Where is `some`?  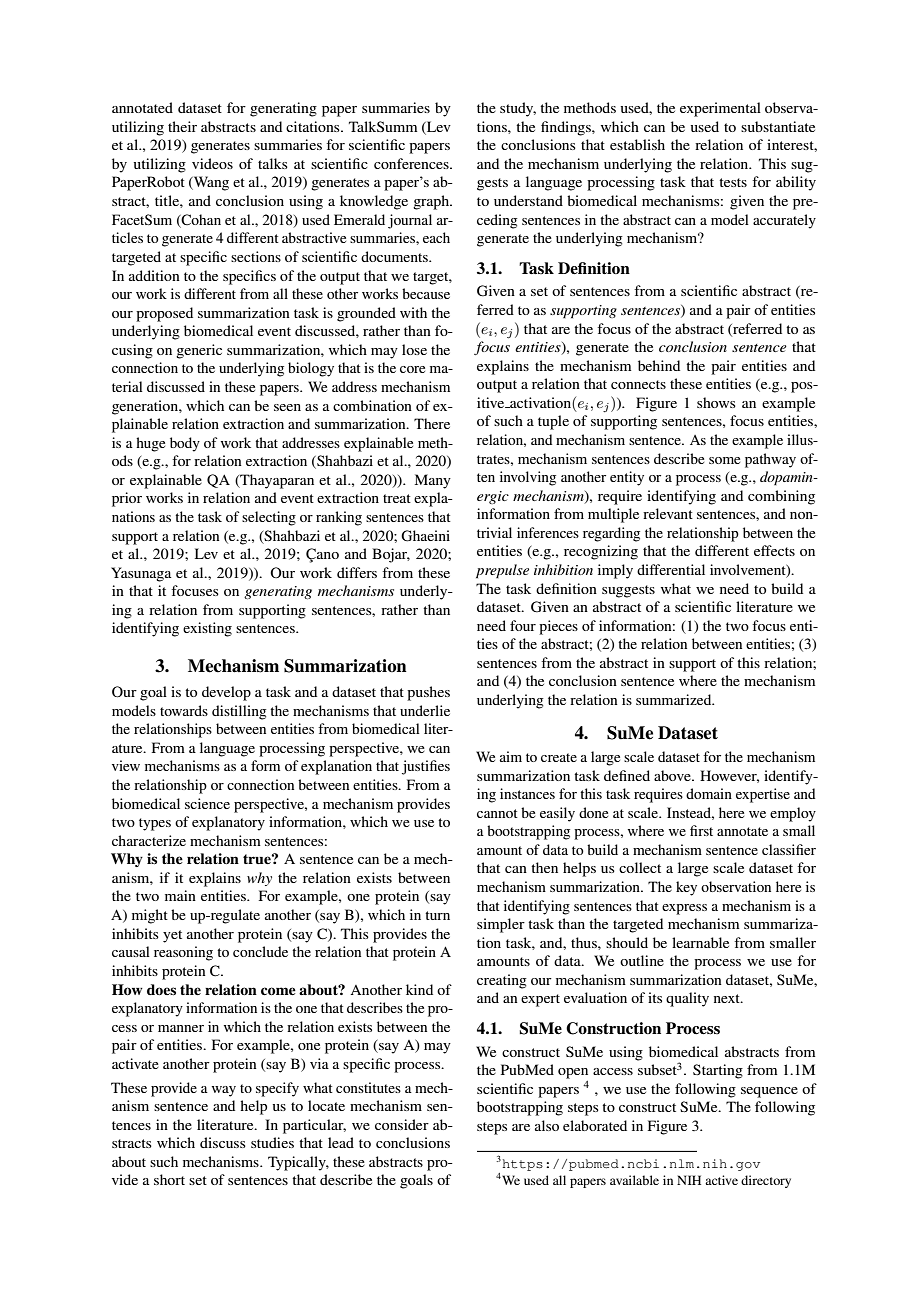
some is located at coordinates (724, 460).
